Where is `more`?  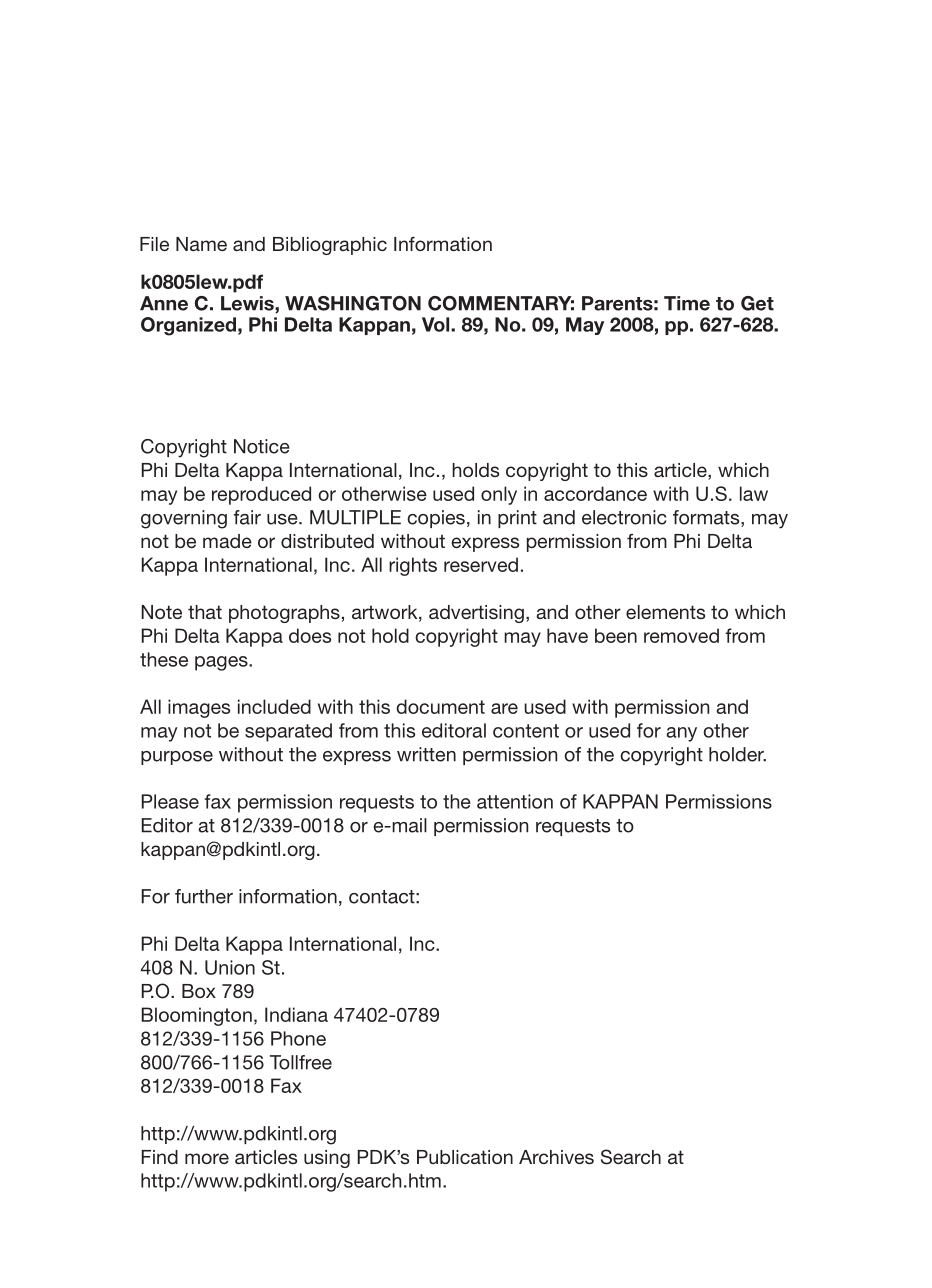 more is located at coordinates (207, 1158).
